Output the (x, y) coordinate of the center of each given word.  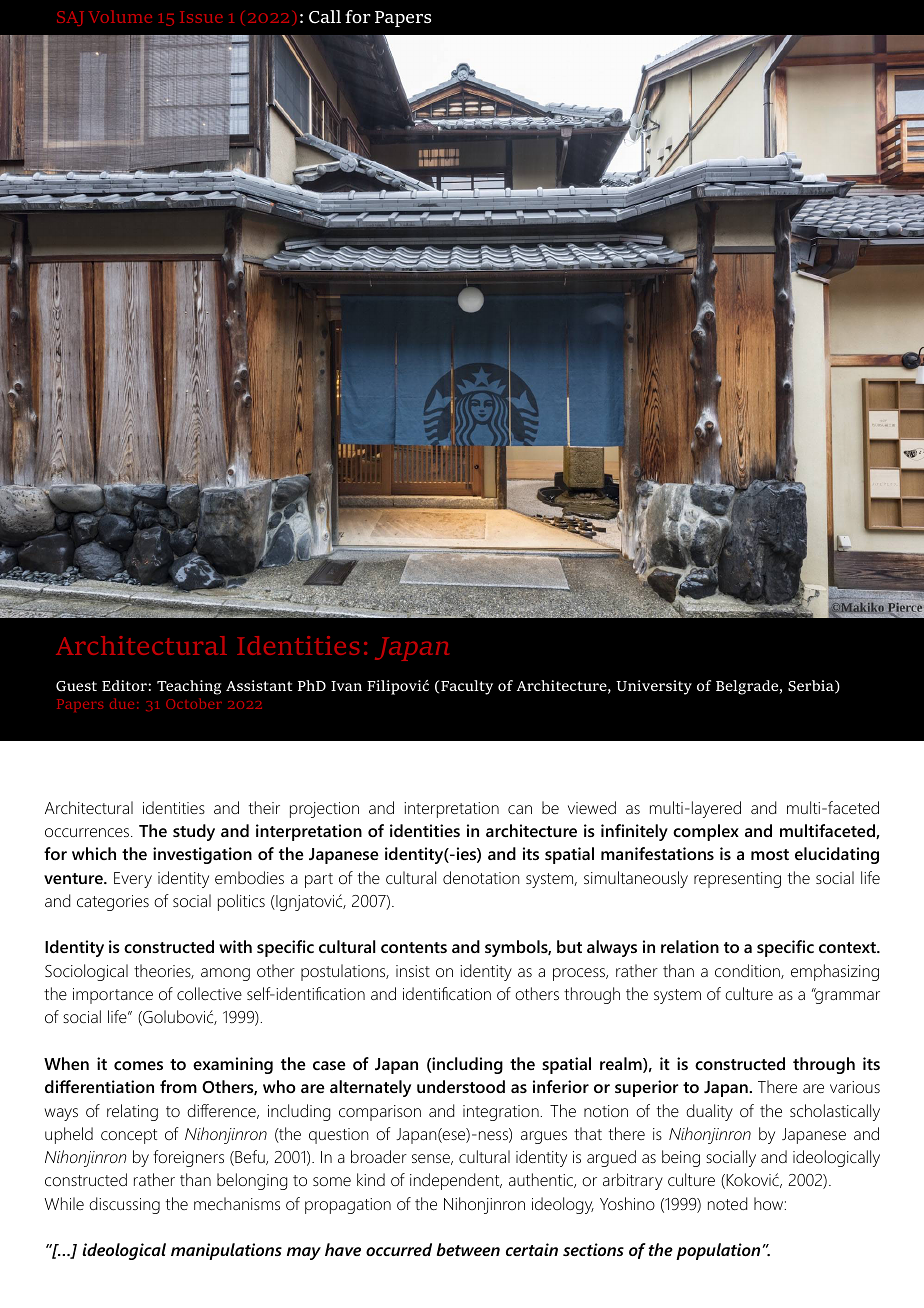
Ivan (346, 686)
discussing (124, 1205)
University (654, 687)
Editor (125, 685)
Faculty (467, 687)
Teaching (189, 687)
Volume (120, 17)
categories (113, 903)
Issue (201, 17)
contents (414, 947)
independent (456, 1181)
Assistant (259, 685)
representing (737, 880)
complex (706, 832)
